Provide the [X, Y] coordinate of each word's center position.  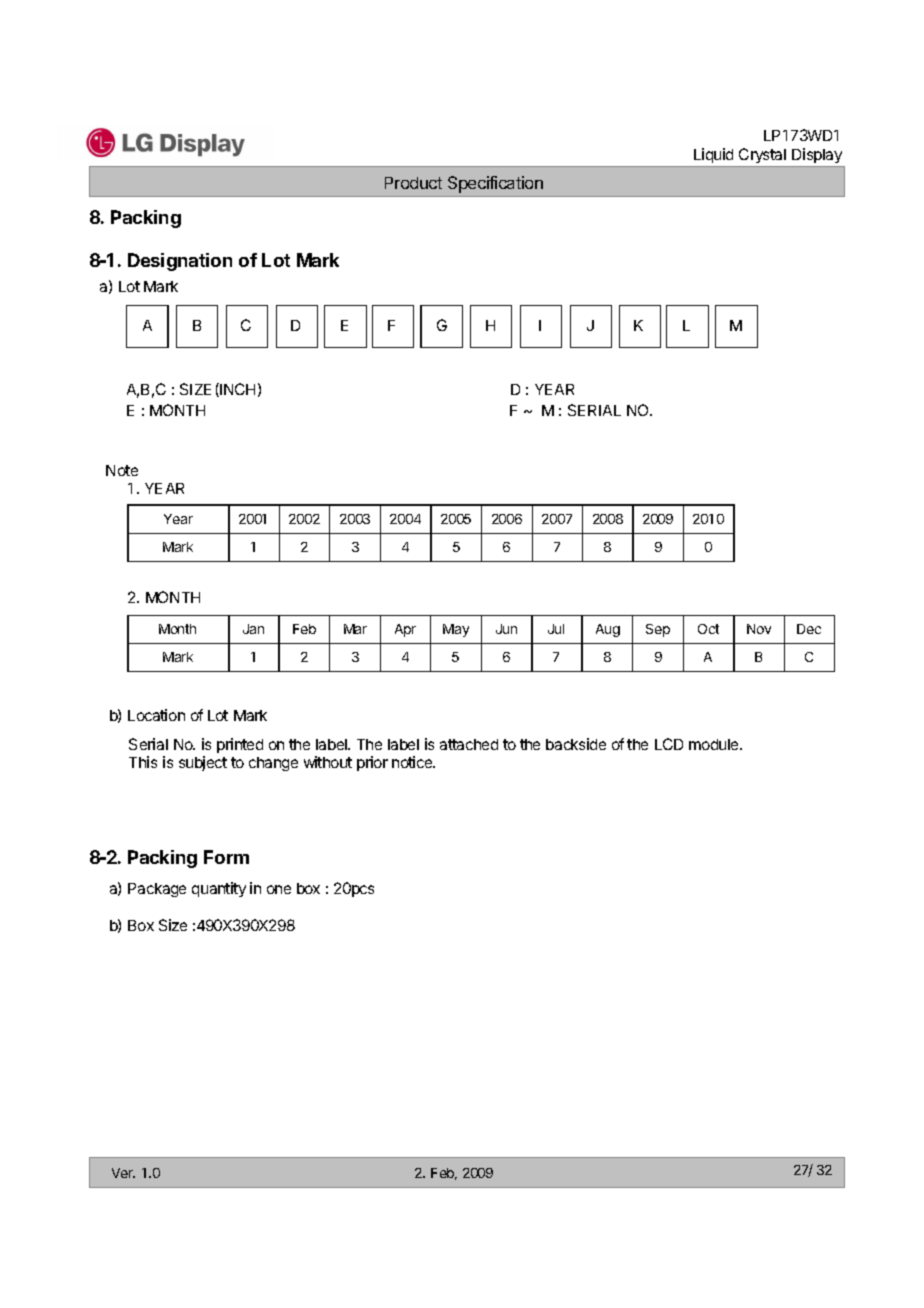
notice [413, 762]
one [279, 889]
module [715, 744]
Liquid [713, 155]
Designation [180, 262]
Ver [123, 1173]
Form [226, 857]
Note [122, 470]
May [456, 630]
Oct [708, 629]
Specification [495, 184]
